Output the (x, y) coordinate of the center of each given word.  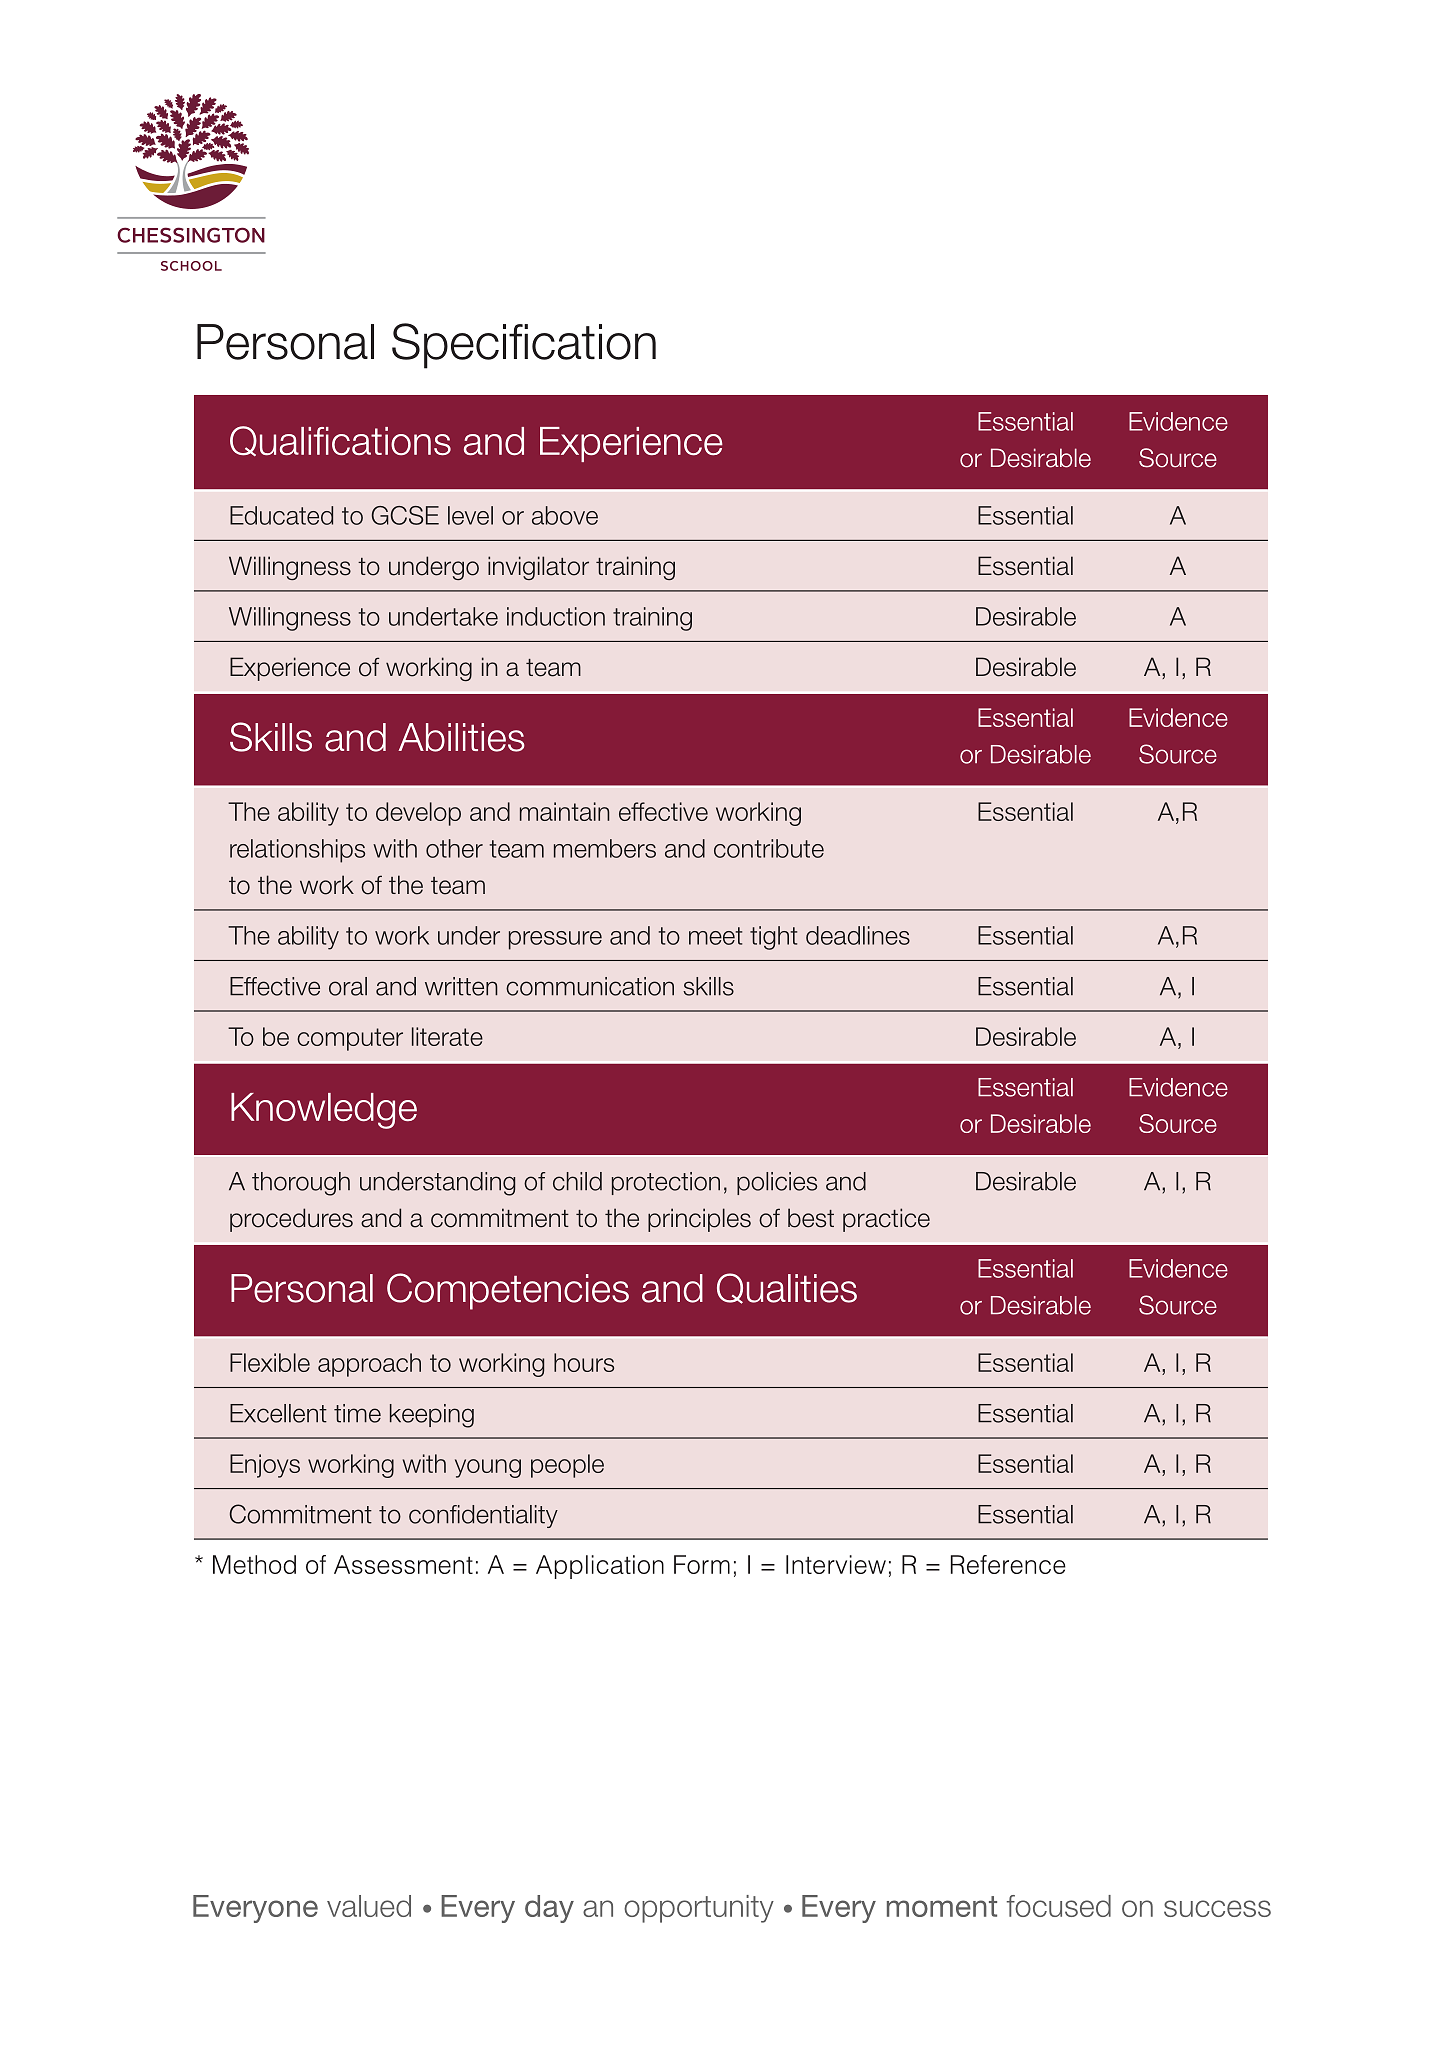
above (565, 515)
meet (715, 936)
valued (369, 1906)
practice (886, 1220)
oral (348, 986)
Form (702, 1564)
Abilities (461, 737)
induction (556, 616)
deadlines (858, 935)
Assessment (403, 1564)
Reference (1008, 1564)
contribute (769, 848)
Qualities (787, 1288)
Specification (524, 346)
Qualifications (340, 441)
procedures (291, 1220)
